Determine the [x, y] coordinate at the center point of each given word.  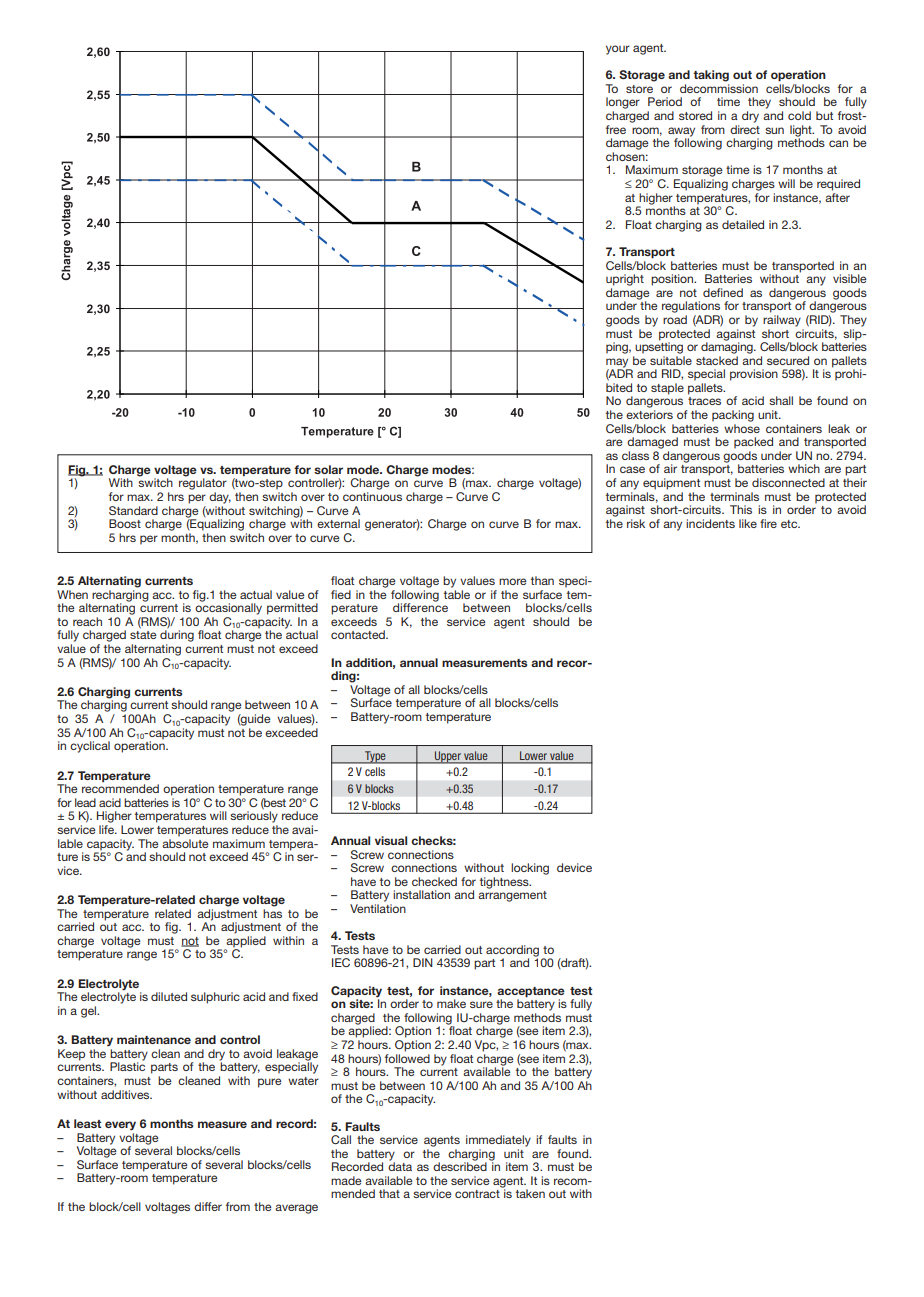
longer [623, 103]
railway [782, 321]
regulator [203, 483]
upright [625, 280]
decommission [719, 88]
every [120, 1125]
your [618, 50]
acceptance [531, 992]
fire [768, 523]
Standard [133, 510]
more [513, 581]
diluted [169, 996]
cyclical [90, 747]
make [451, 1003]
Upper [448, 757]
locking [530, 869]
